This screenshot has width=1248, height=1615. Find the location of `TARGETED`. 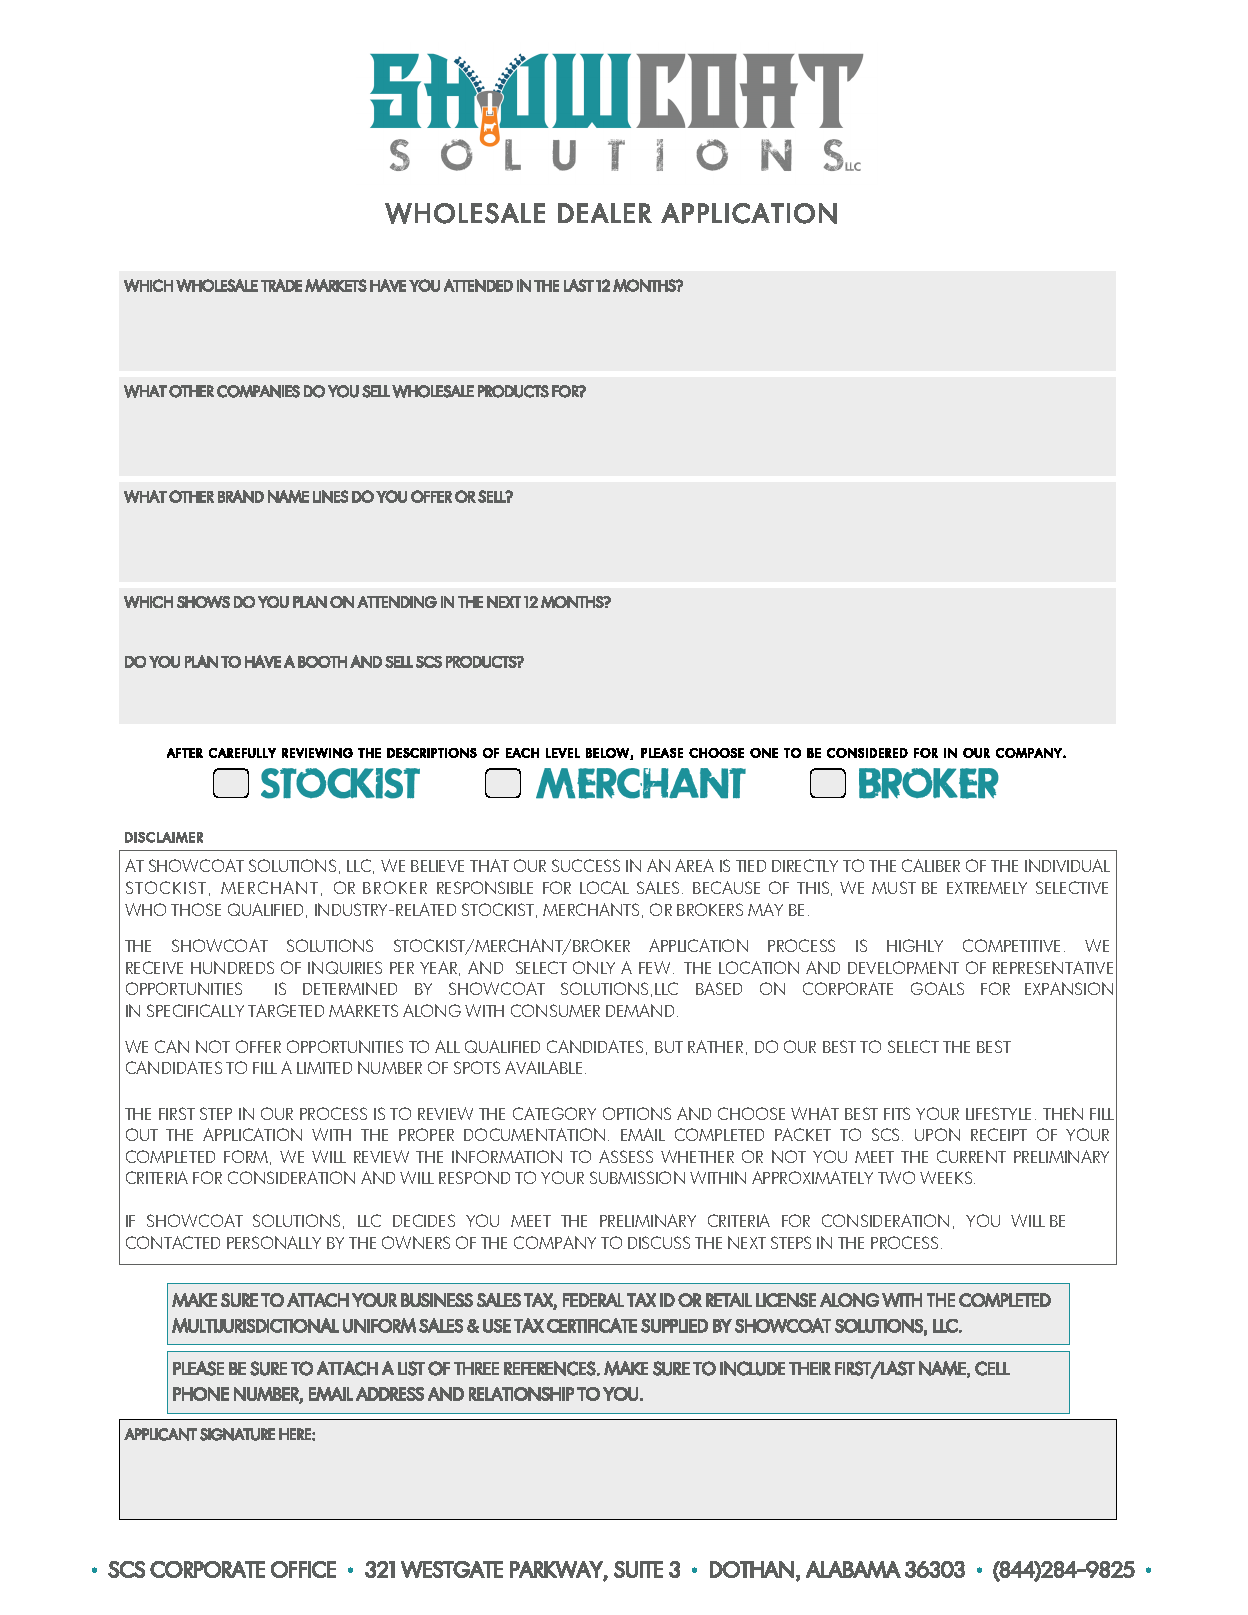

TARGETED is located at coordinates (286, 1010).
